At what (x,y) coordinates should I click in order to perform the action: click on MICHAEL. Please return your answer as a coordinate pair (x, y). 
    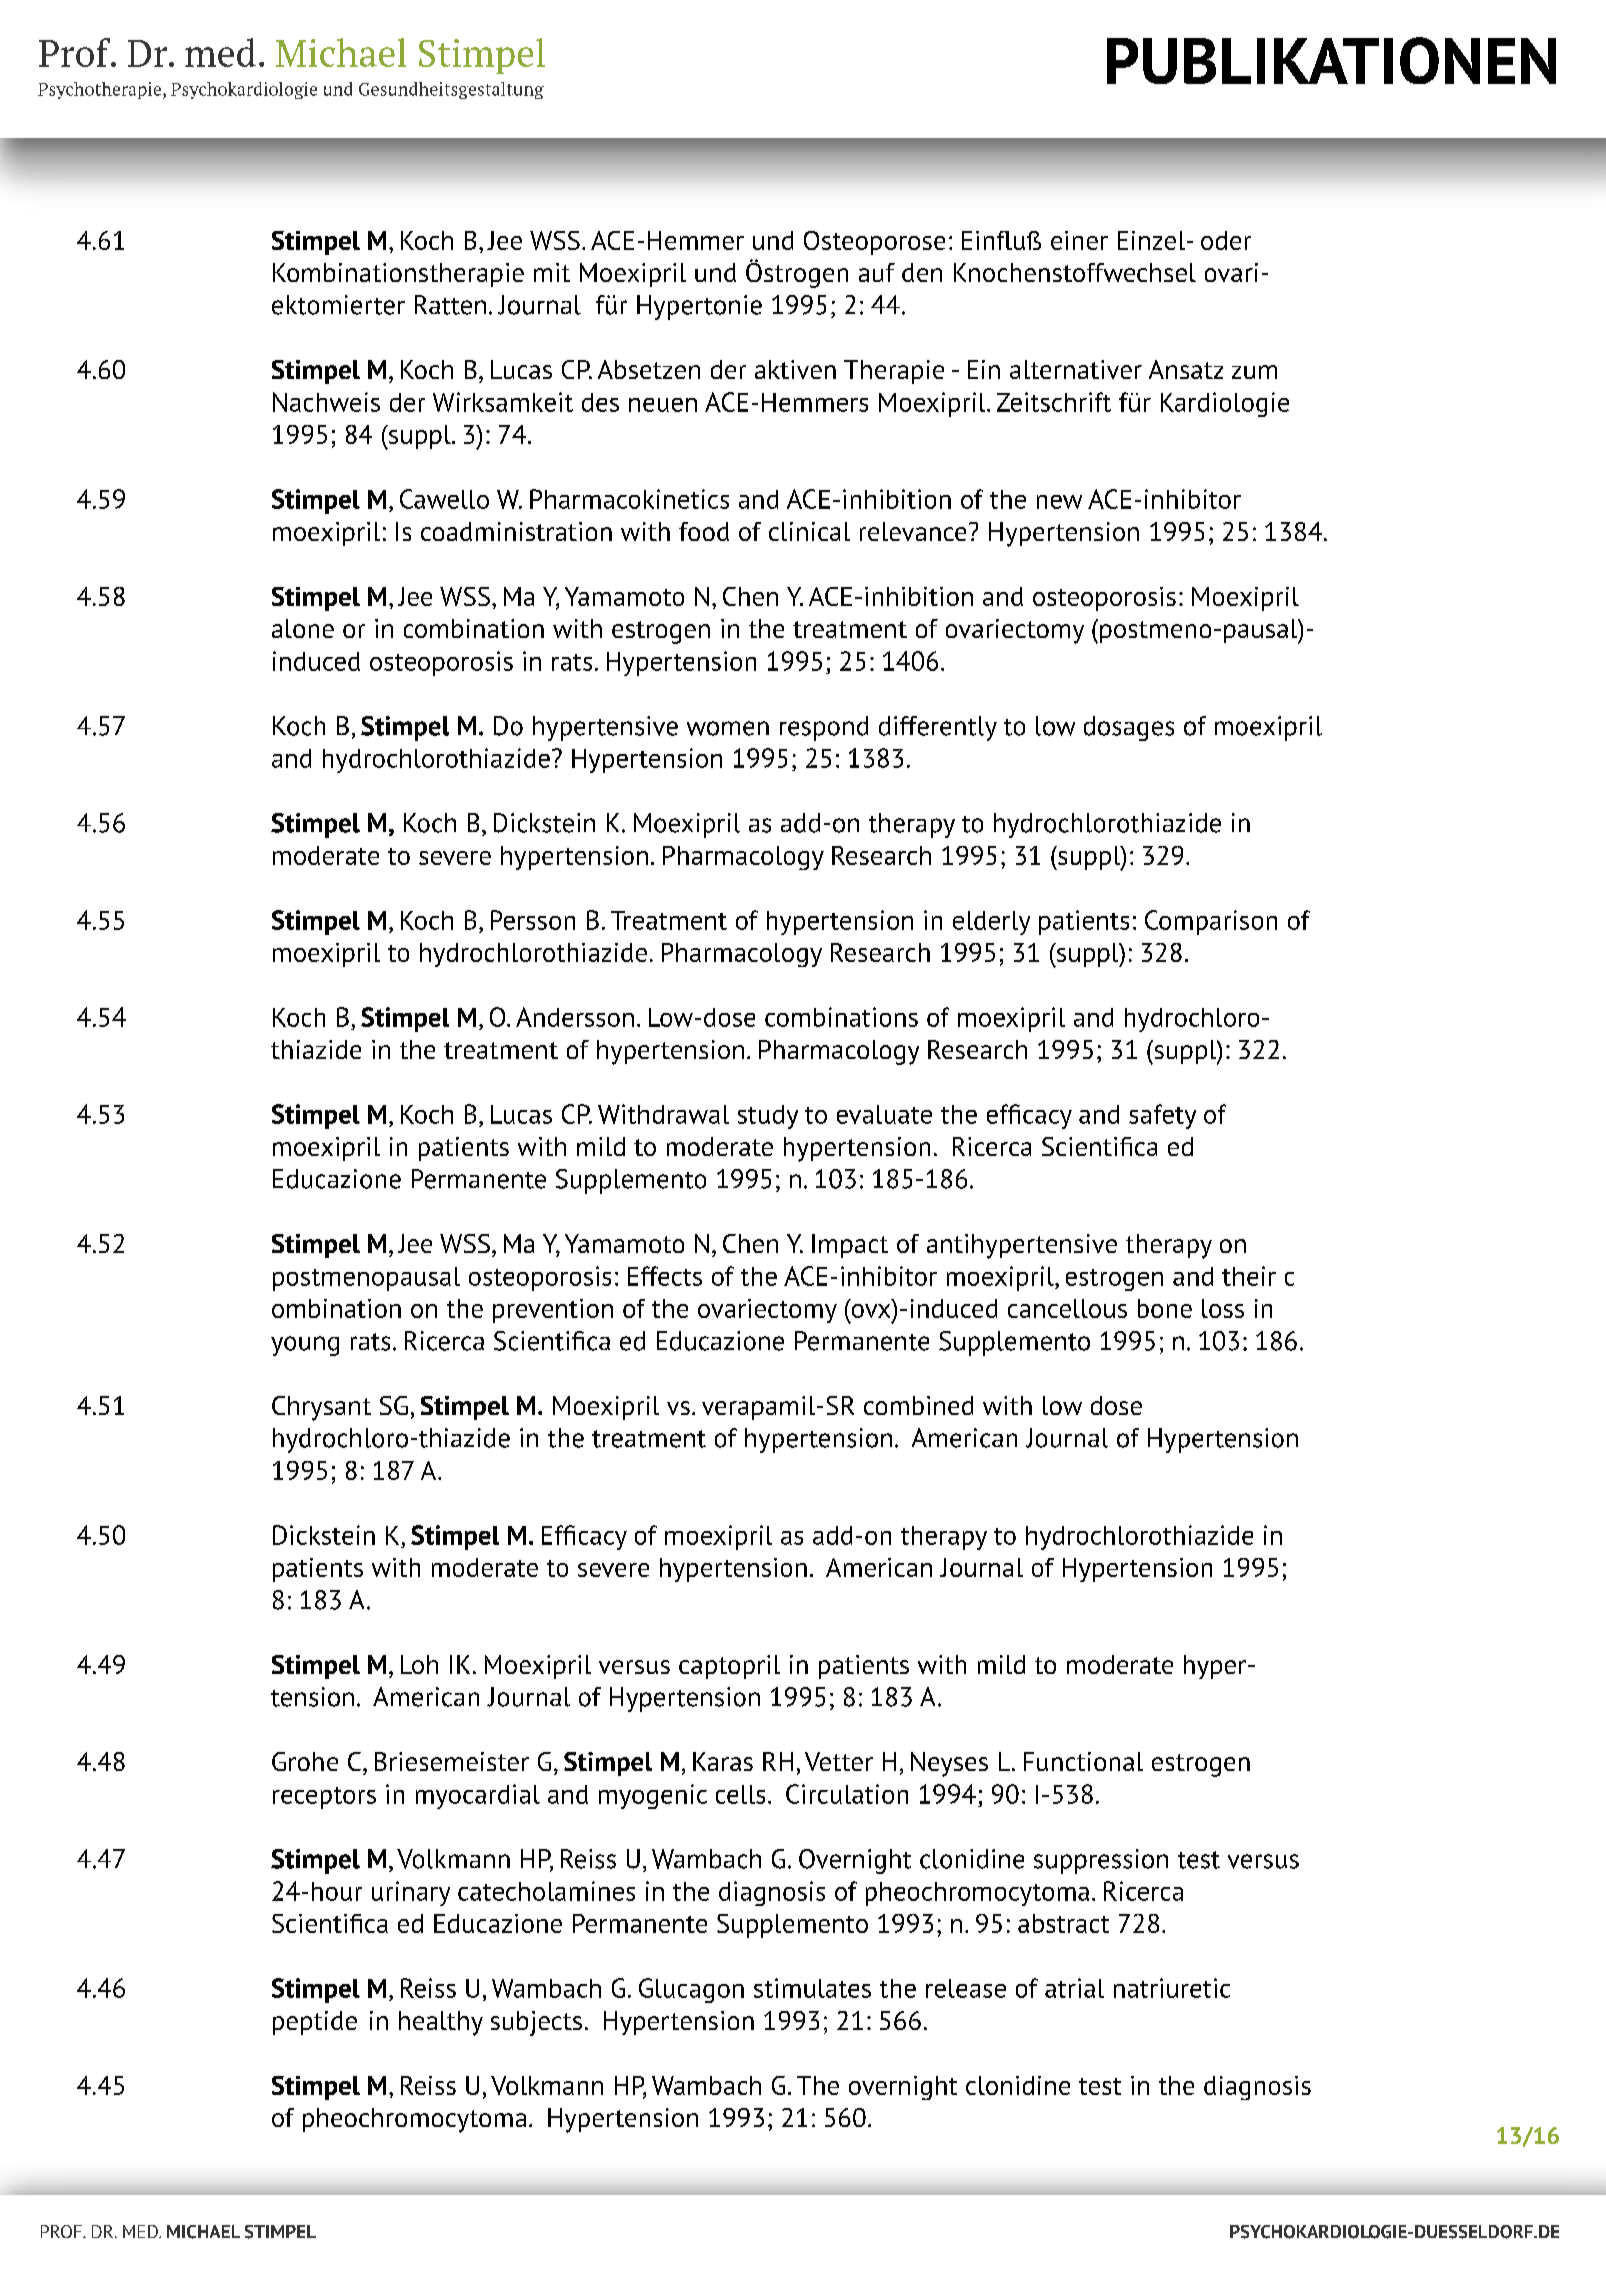
    Looking at the image, I should click on (203, 2232).
